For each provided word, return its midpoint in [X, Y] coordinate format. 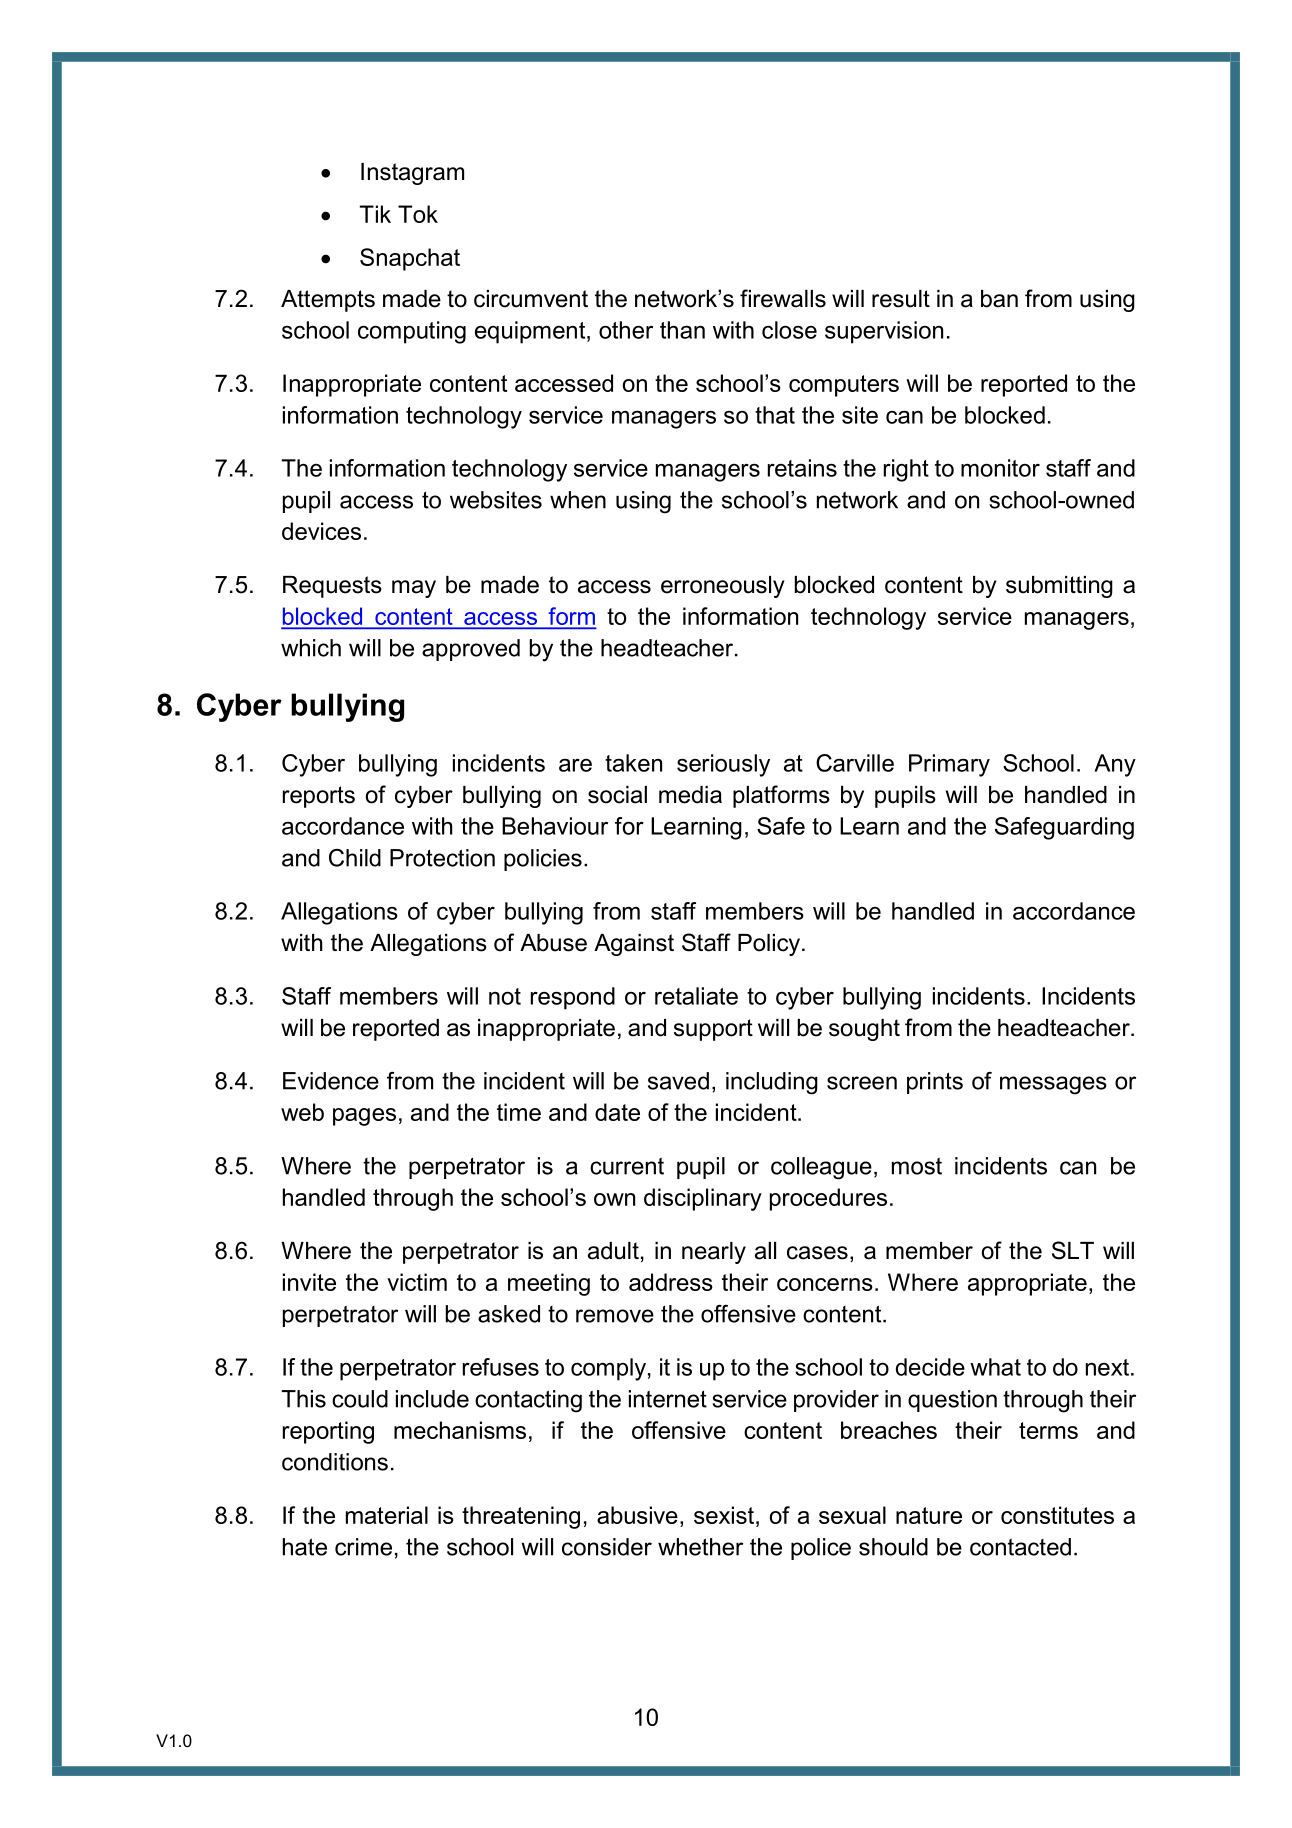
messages [1053, 1085]
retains [802, 468]
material [387, 1515]
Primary [949, 765]
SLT [1073, 1250]
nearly [714, 1253]
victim [417, 1282]
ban [999, 299]
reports [319, 797]
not [505, 996]
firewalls [783, 298]
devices [321, 531]
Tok [418, 214]
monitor [1000, 468]
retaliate [696, 996]
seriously [723, 765]
